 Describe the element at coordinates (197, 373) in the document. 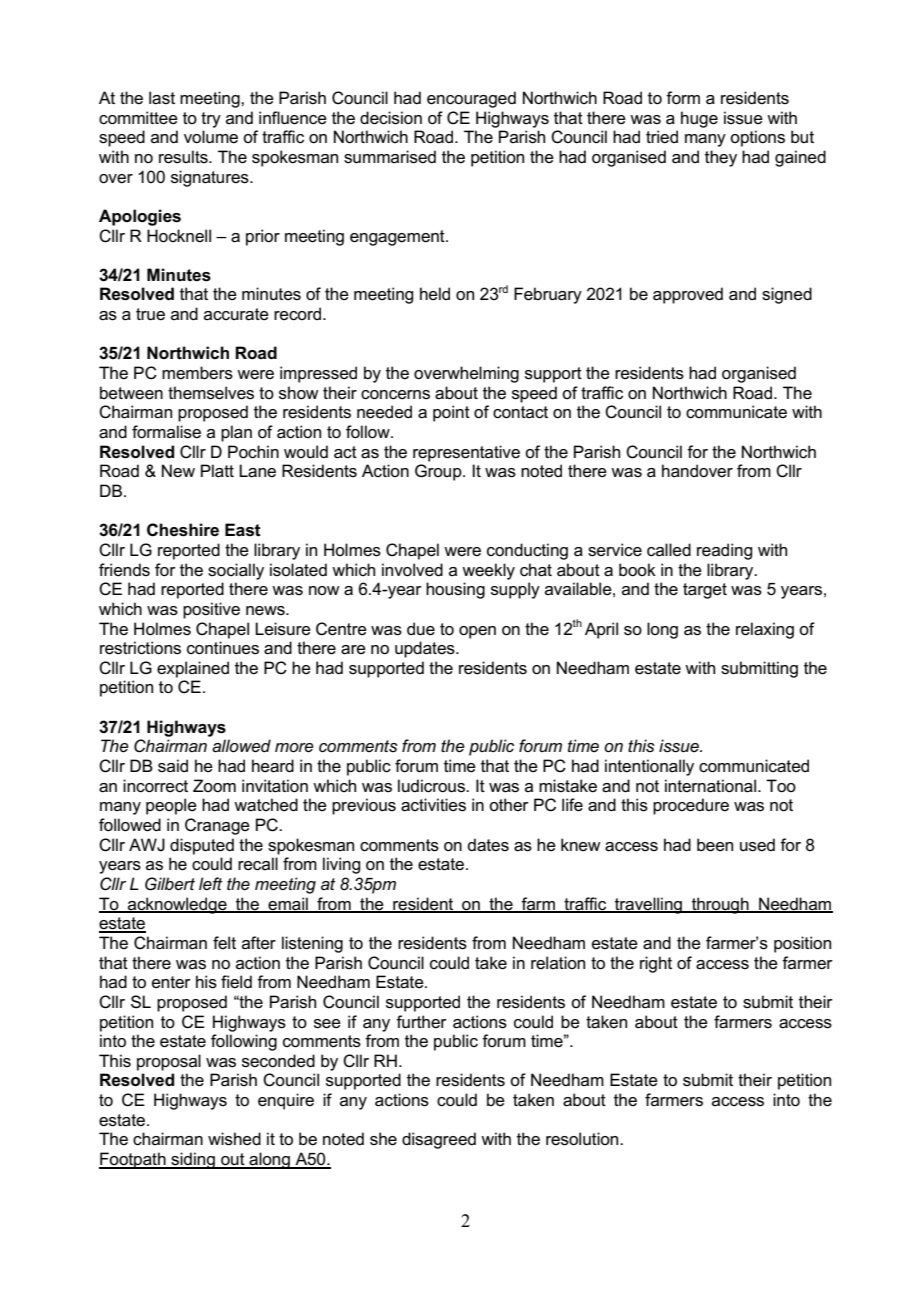

I see `members` at that location.
